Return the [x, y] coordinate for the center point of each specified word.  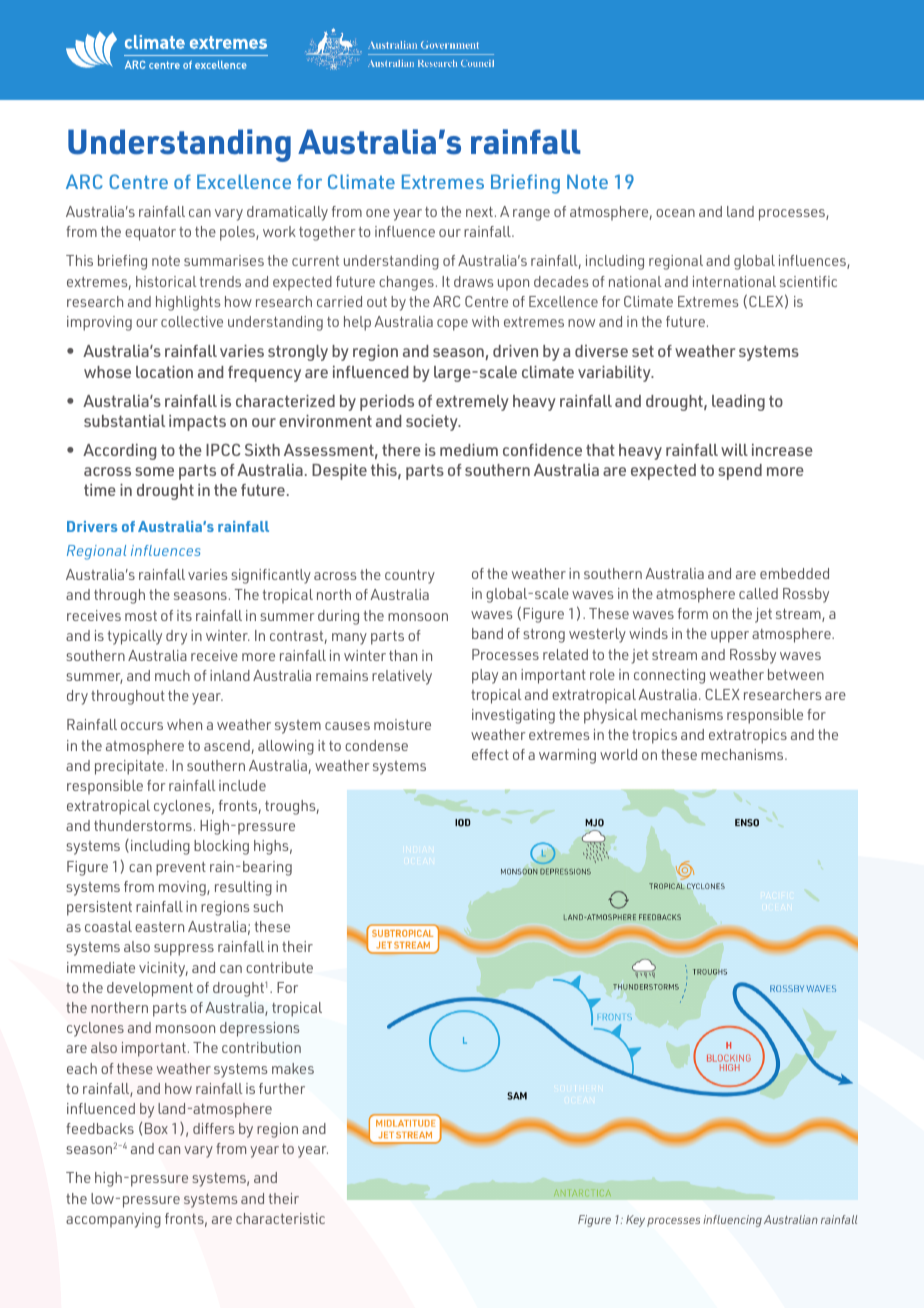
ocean [675, 213]
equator [150, 233]
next [479, 211]
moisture [402, 724]
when [184, 724]
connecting [669, 676]
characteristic [280, 1218]
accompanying [113, 1220]
